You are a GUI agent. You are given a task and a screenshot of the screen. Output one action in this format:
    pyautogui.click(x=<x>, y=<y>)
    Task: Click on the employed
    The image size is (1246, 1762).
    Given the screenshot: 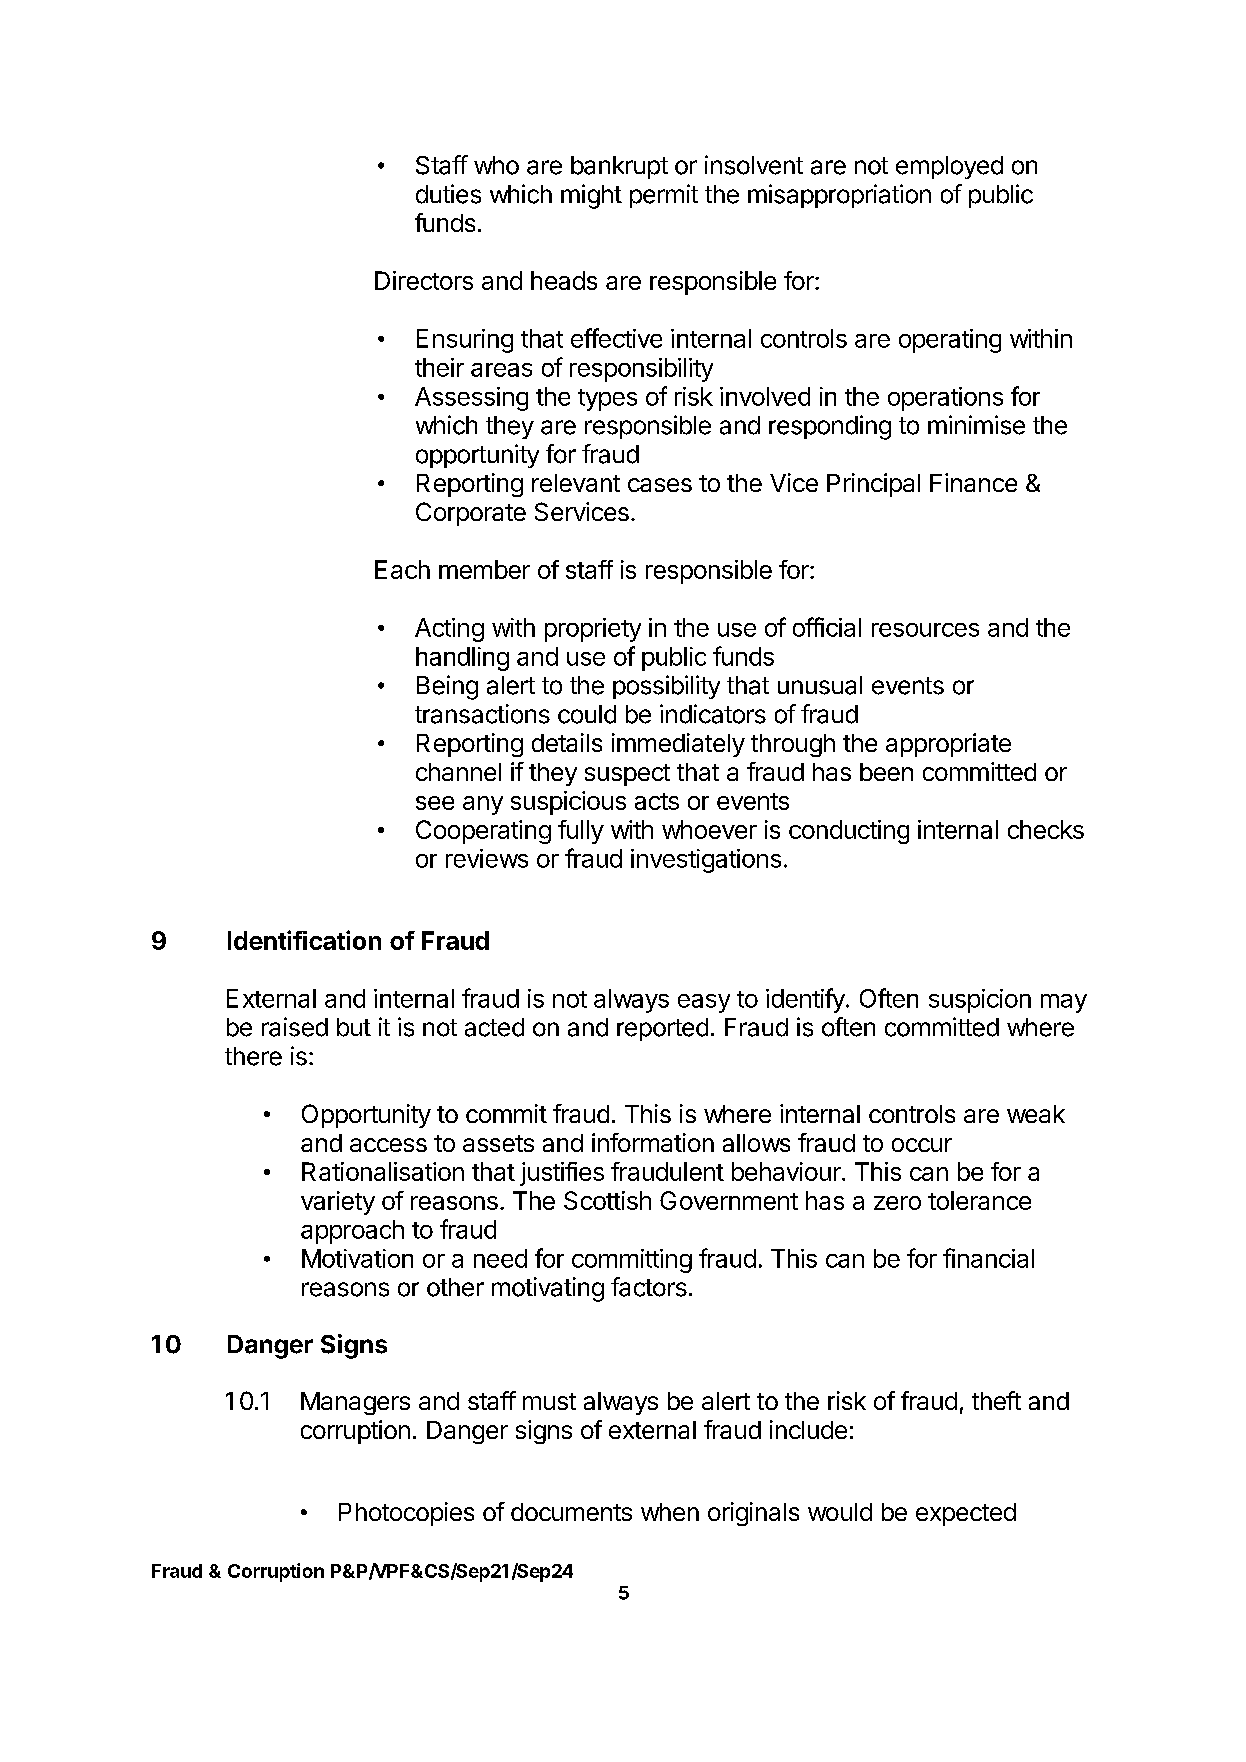 What is the action you would take?
    pyautogui.click(x=949, y=167)
